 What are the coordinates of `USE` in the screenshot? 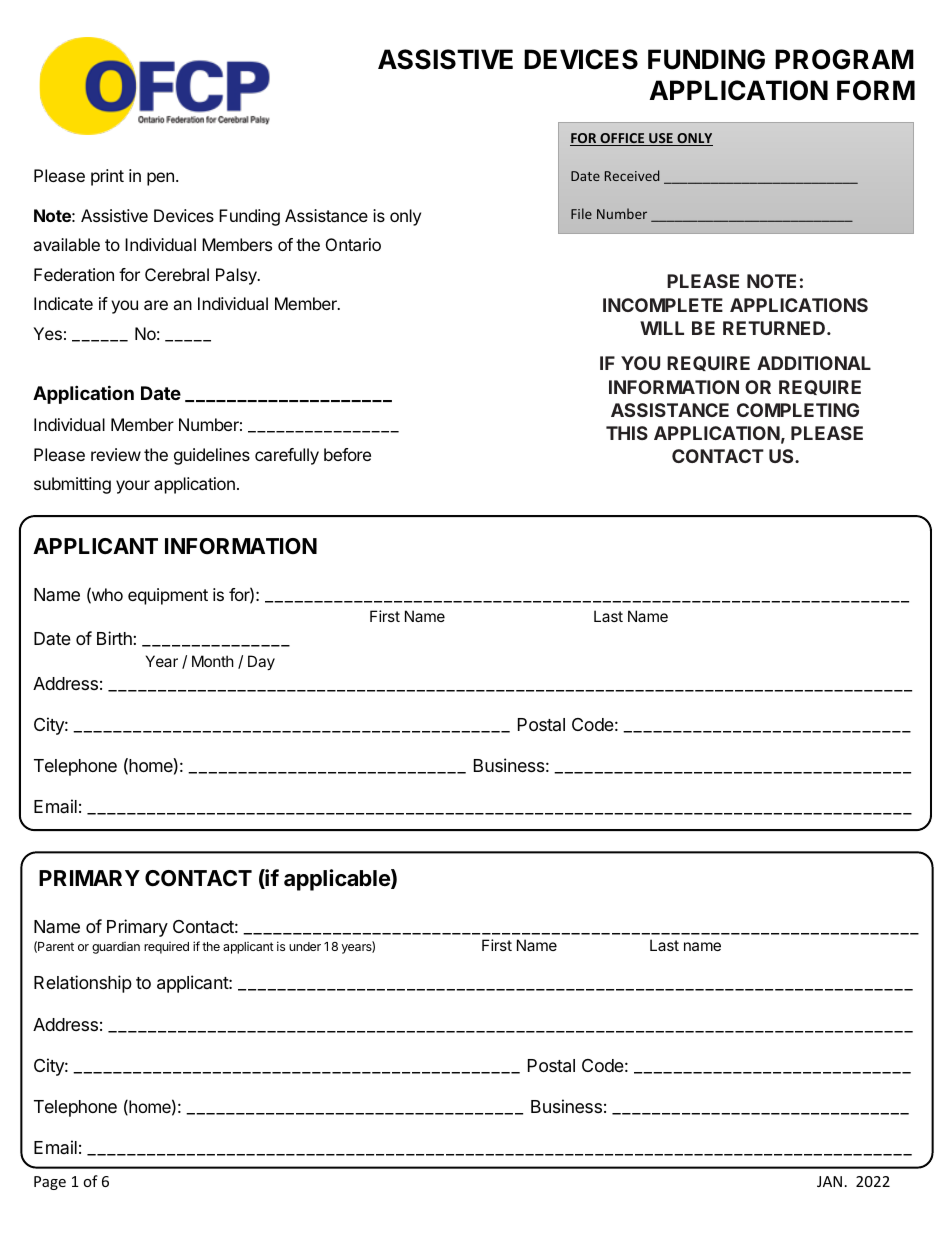 It's located at (661, 139).
